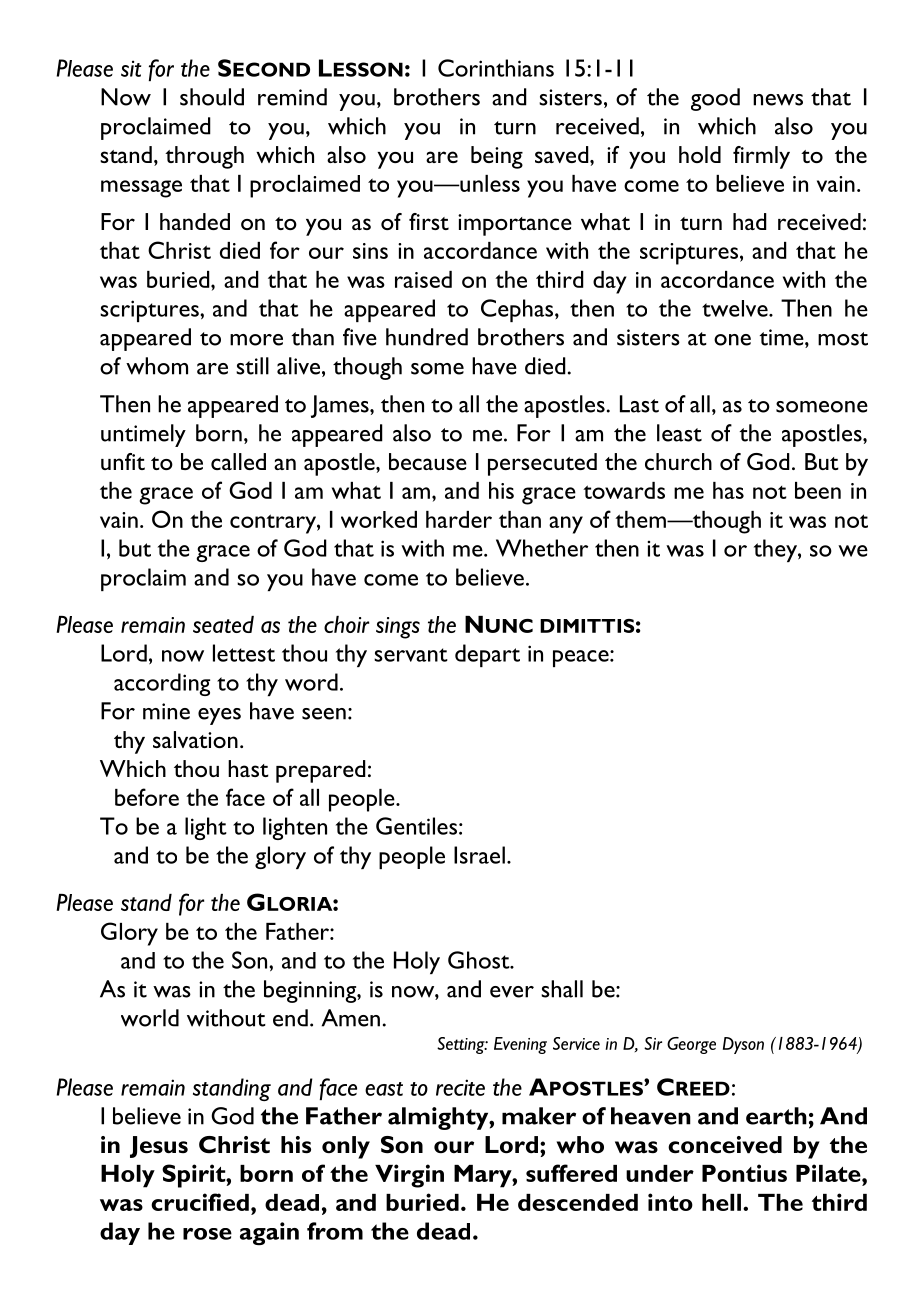 The image size is (924, 1308). Describe the element at coordinates (244, 653) in the image. I see `lettest` at that location.
